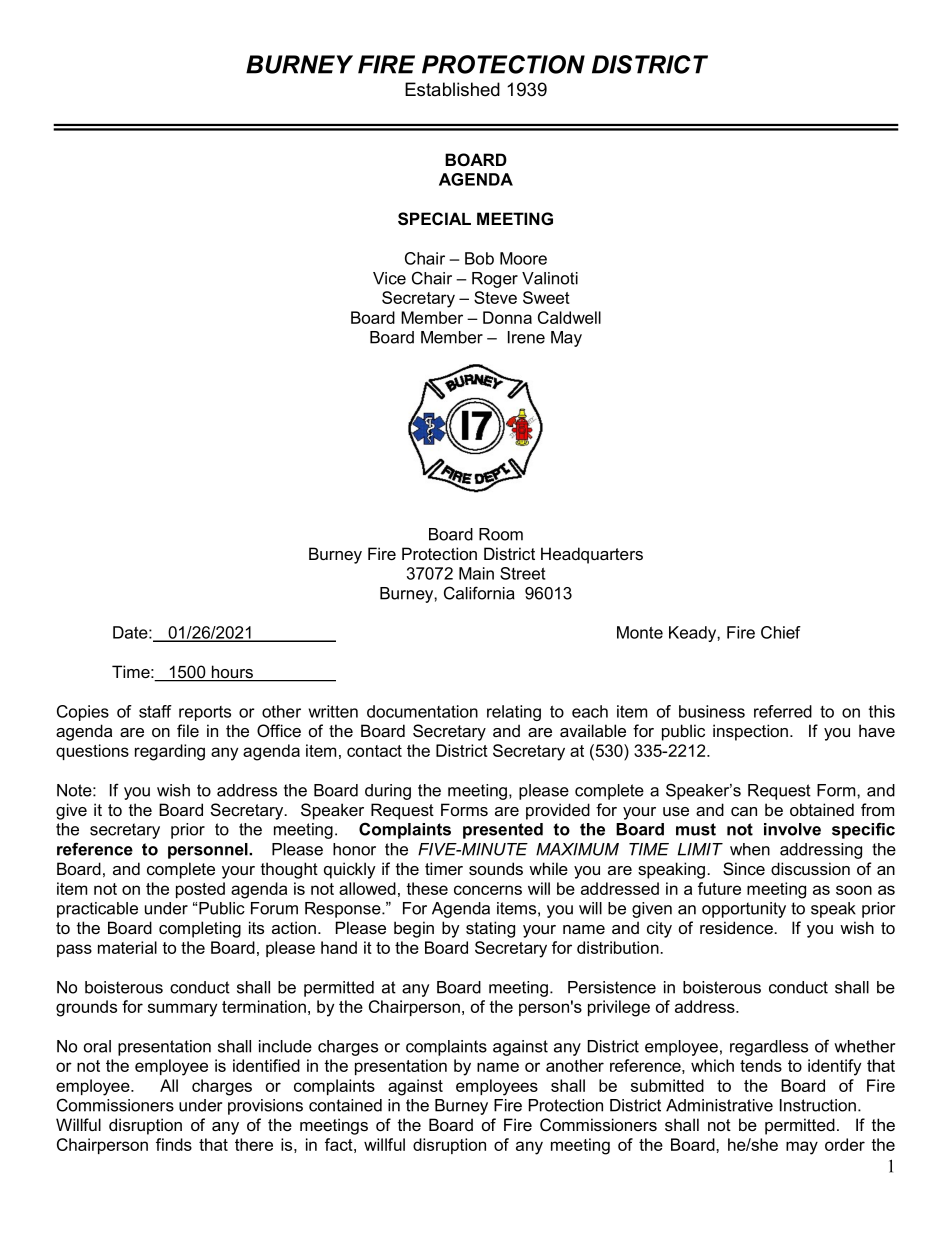 Image resolution: width=952 pixels, height=1233 pixels. I want to click on Chief, so click(781, 632).
